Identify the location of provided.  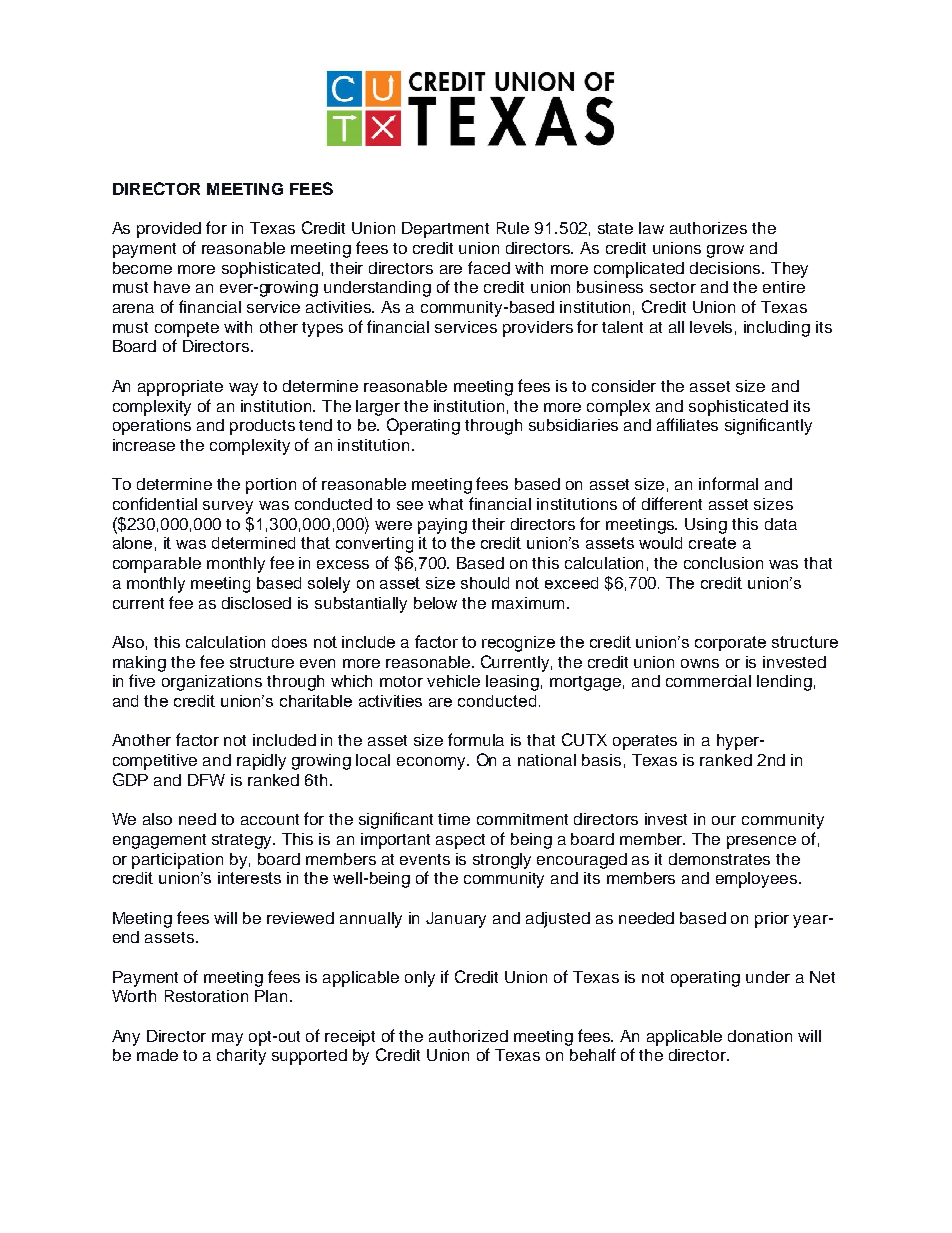
(169, 230).
